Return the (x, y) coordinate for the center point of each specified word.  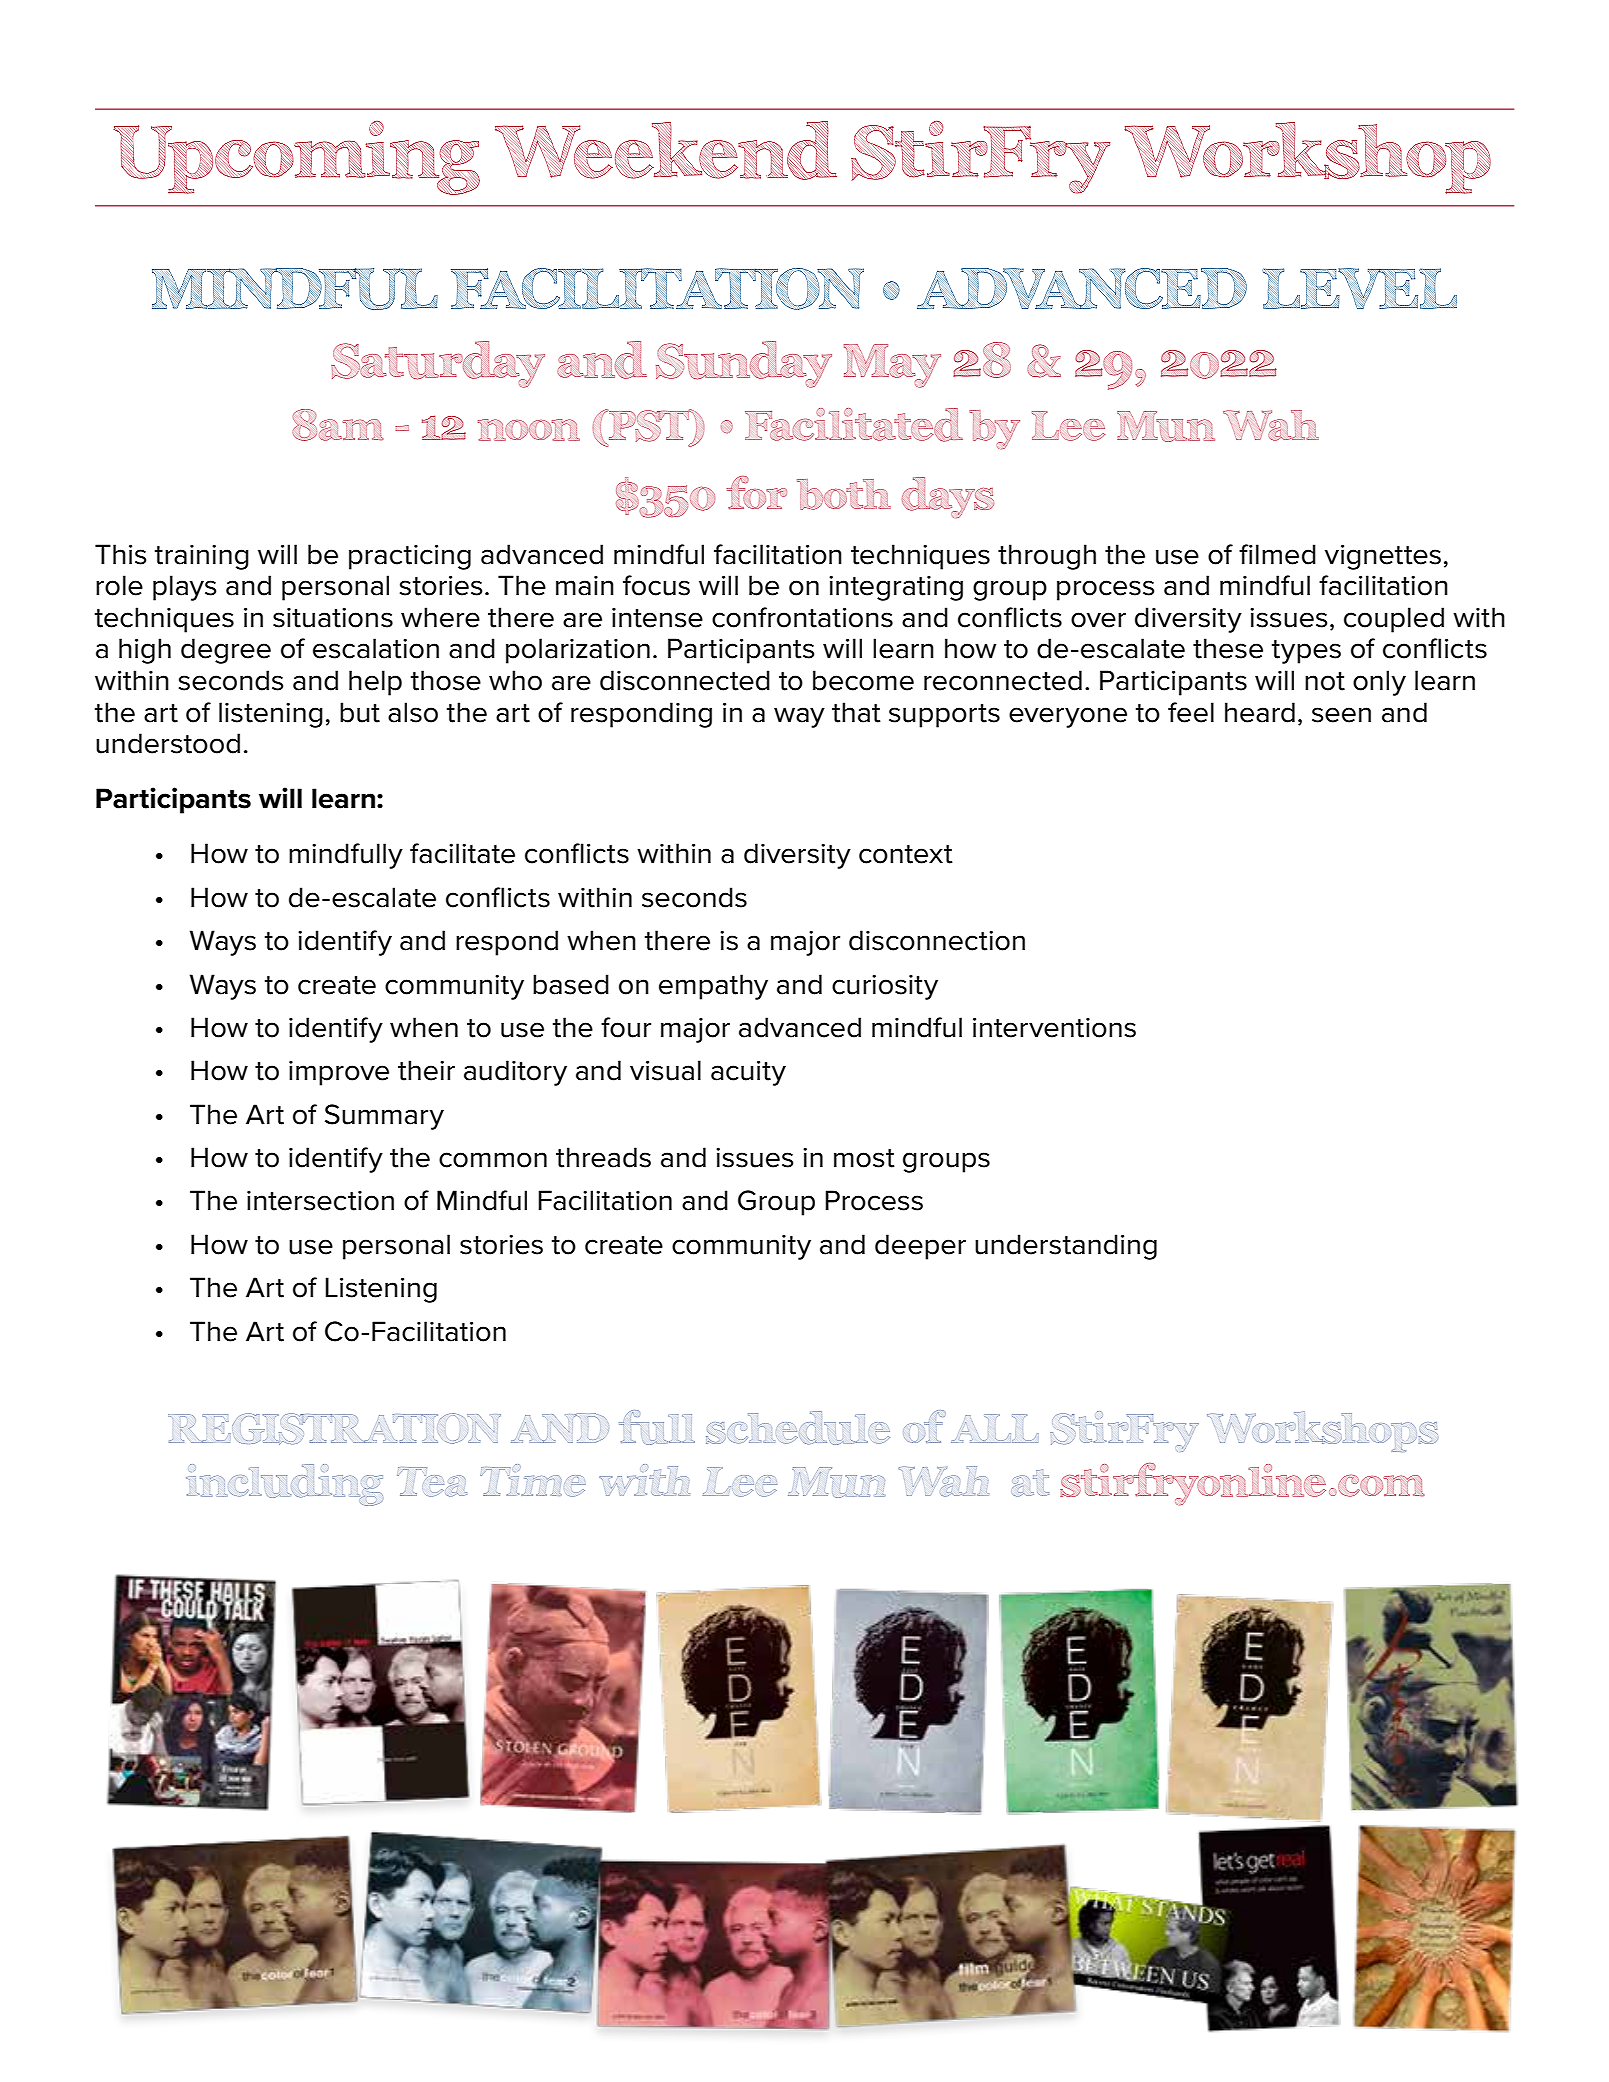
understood (168, 743)
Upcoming (296, 158)
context (906, 854)
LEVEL (1359, 288)
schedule (798, 1428)
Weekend (666, 150)
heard (1260, 712)
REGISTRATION (334, 1429)
